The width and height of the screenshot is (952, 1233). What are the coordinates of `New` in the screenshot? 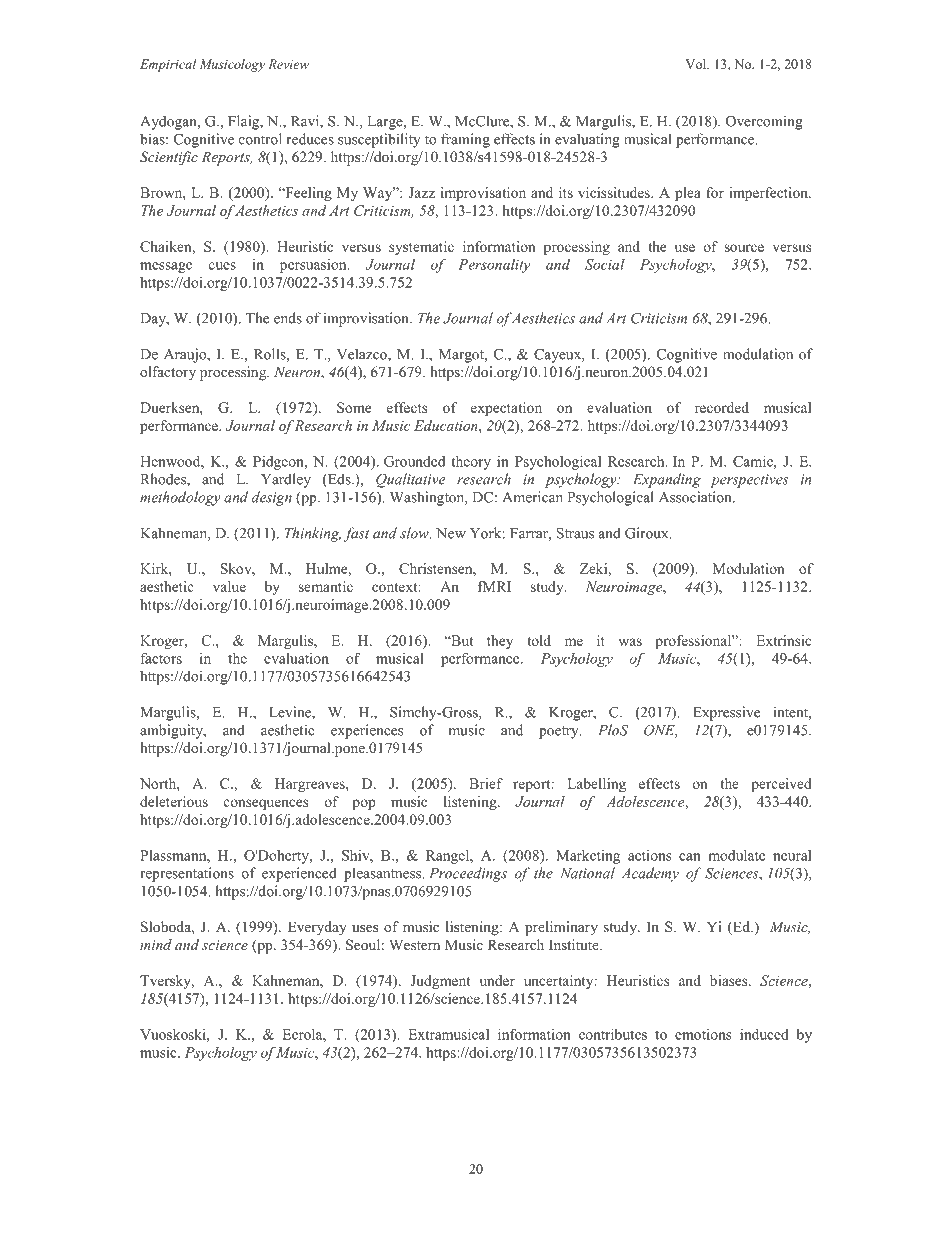 It's located at (451, 533).
